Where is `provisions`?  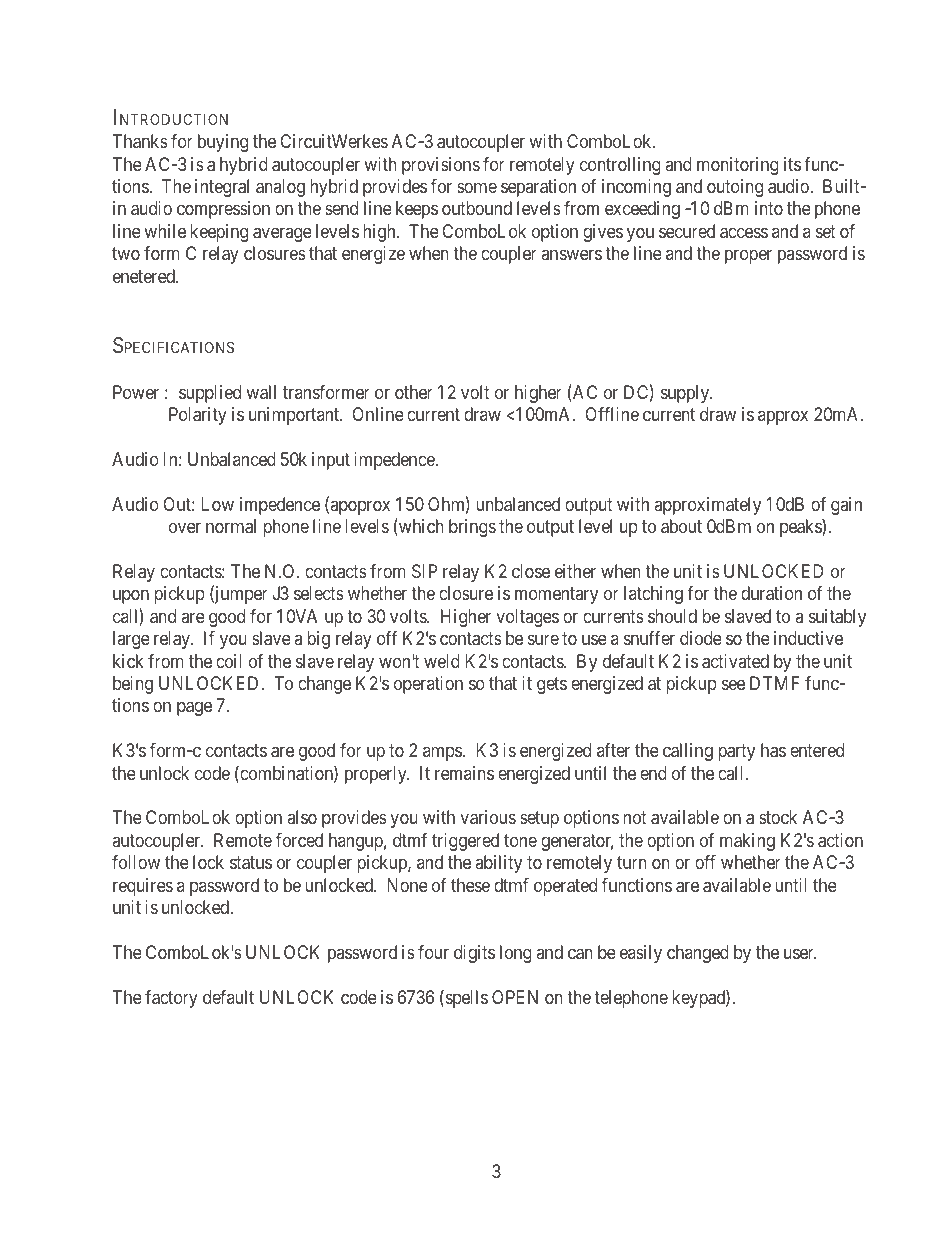 provisions is located at coordinates (441, 166).
